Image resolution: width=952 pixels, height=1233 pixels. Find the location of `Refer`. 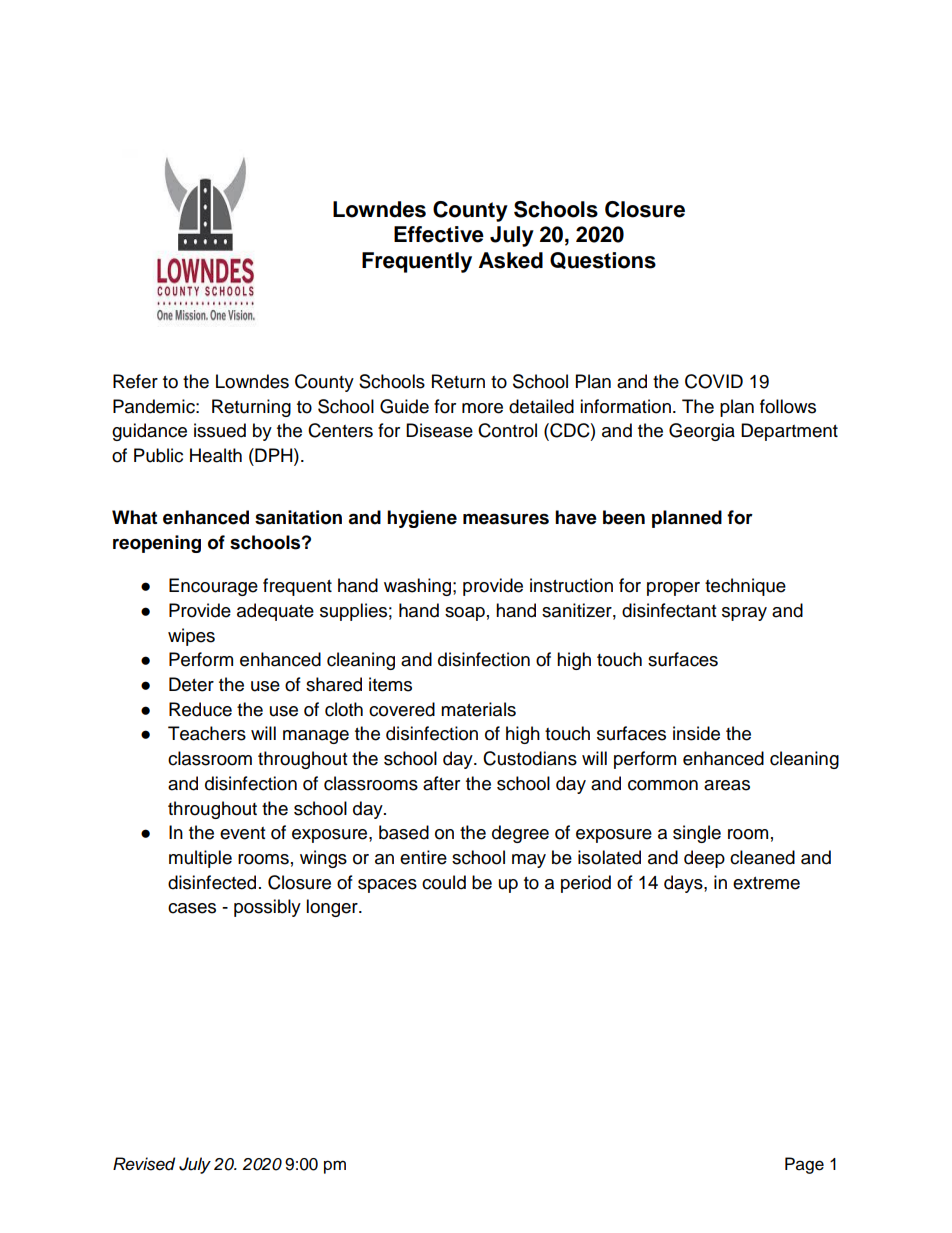

Refer is located at coordinates (135, 381).
